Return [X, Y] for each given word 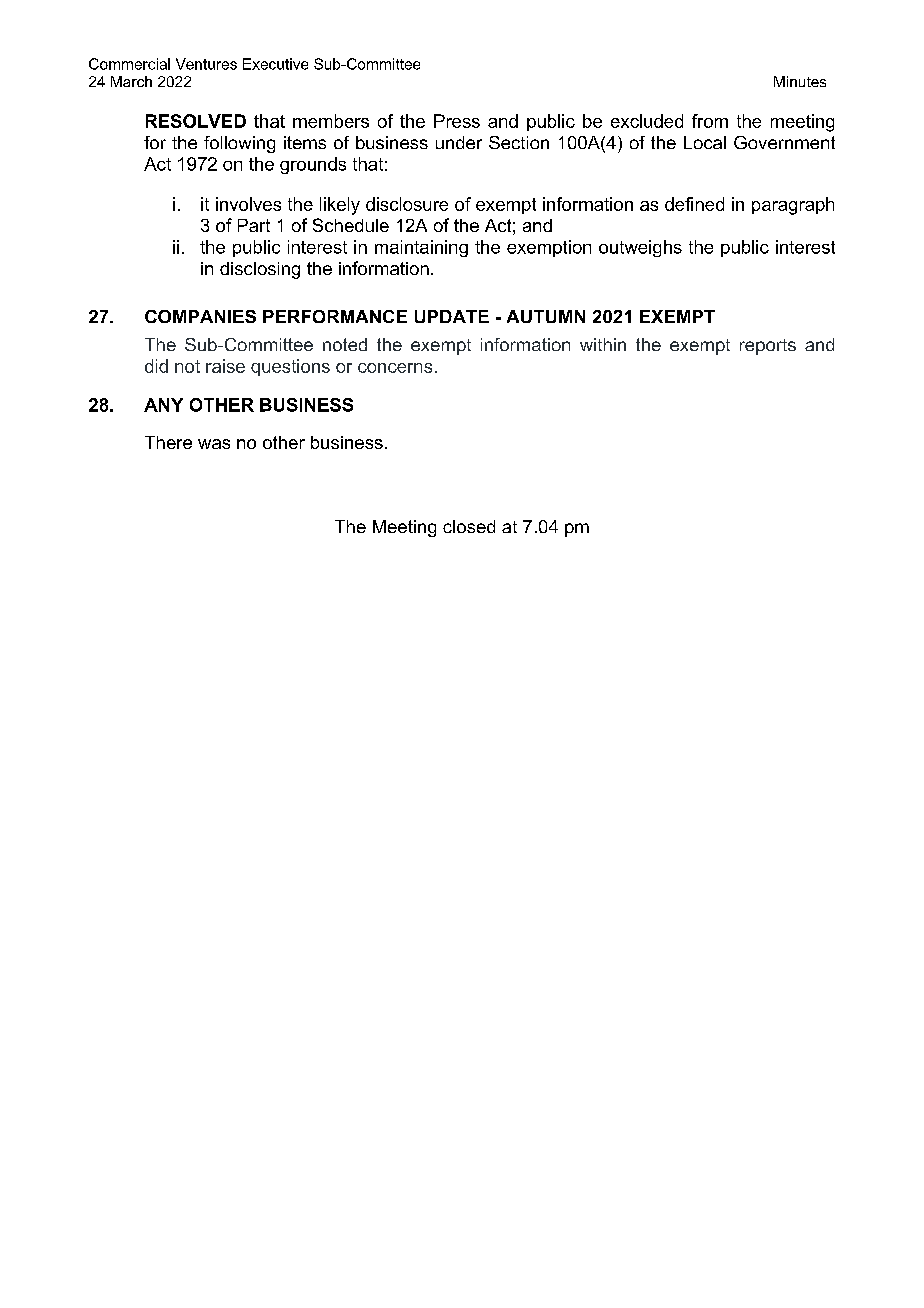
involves [248, 204]
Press [457, 121]
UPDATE [452, 316]
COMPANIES [200, 316]
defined [694, 204]
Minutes [800, 81]
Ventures [206, 64]
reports [768, 347]
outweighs [640, 248]
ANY [163, 405]
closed [469, 526]
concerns [395, 368]
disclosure [407, 204]
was [214, 444]
